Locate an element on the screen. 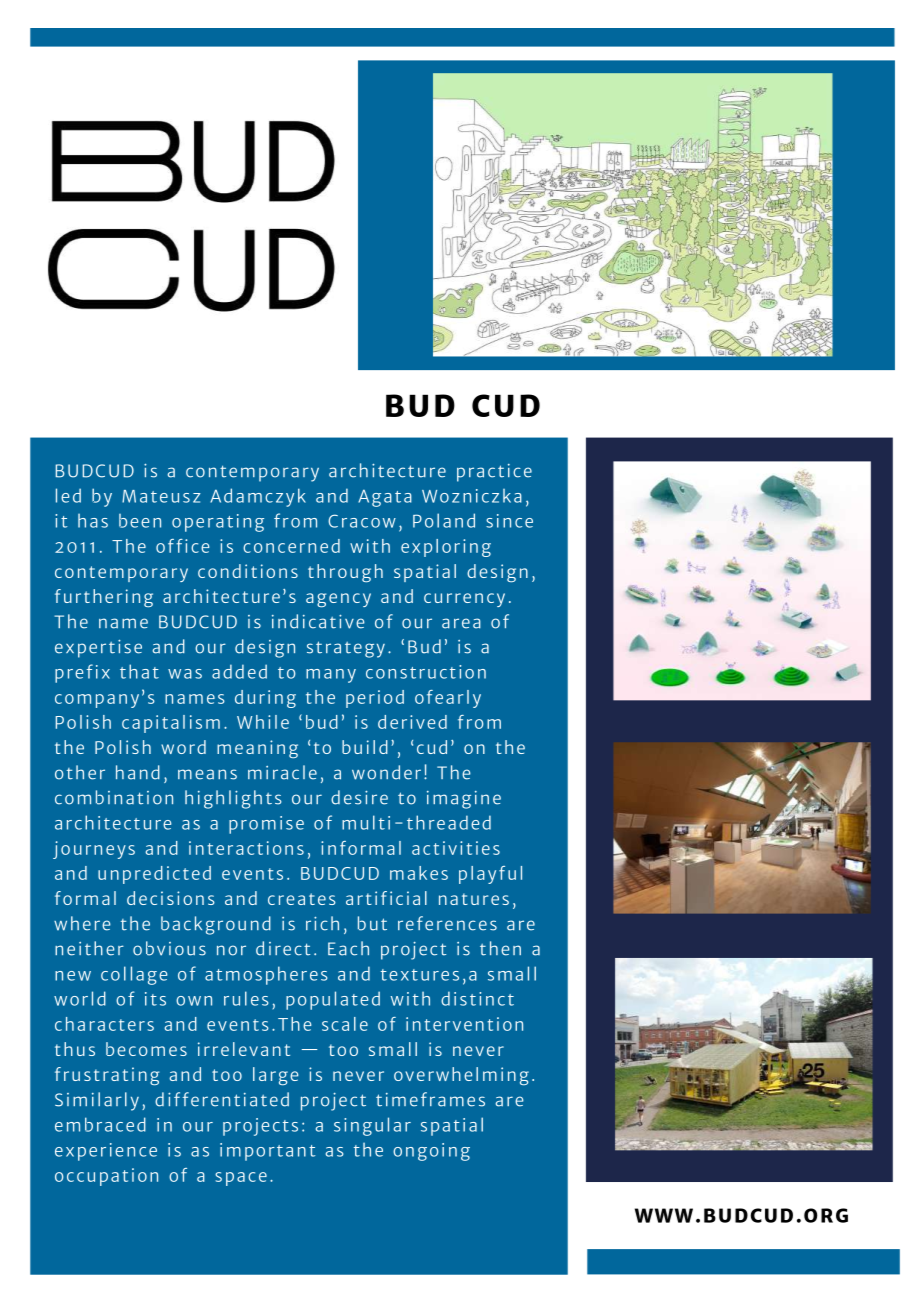 The height and width of the screenshot is (1308, 924). been is located at coordinates (140, 521).
